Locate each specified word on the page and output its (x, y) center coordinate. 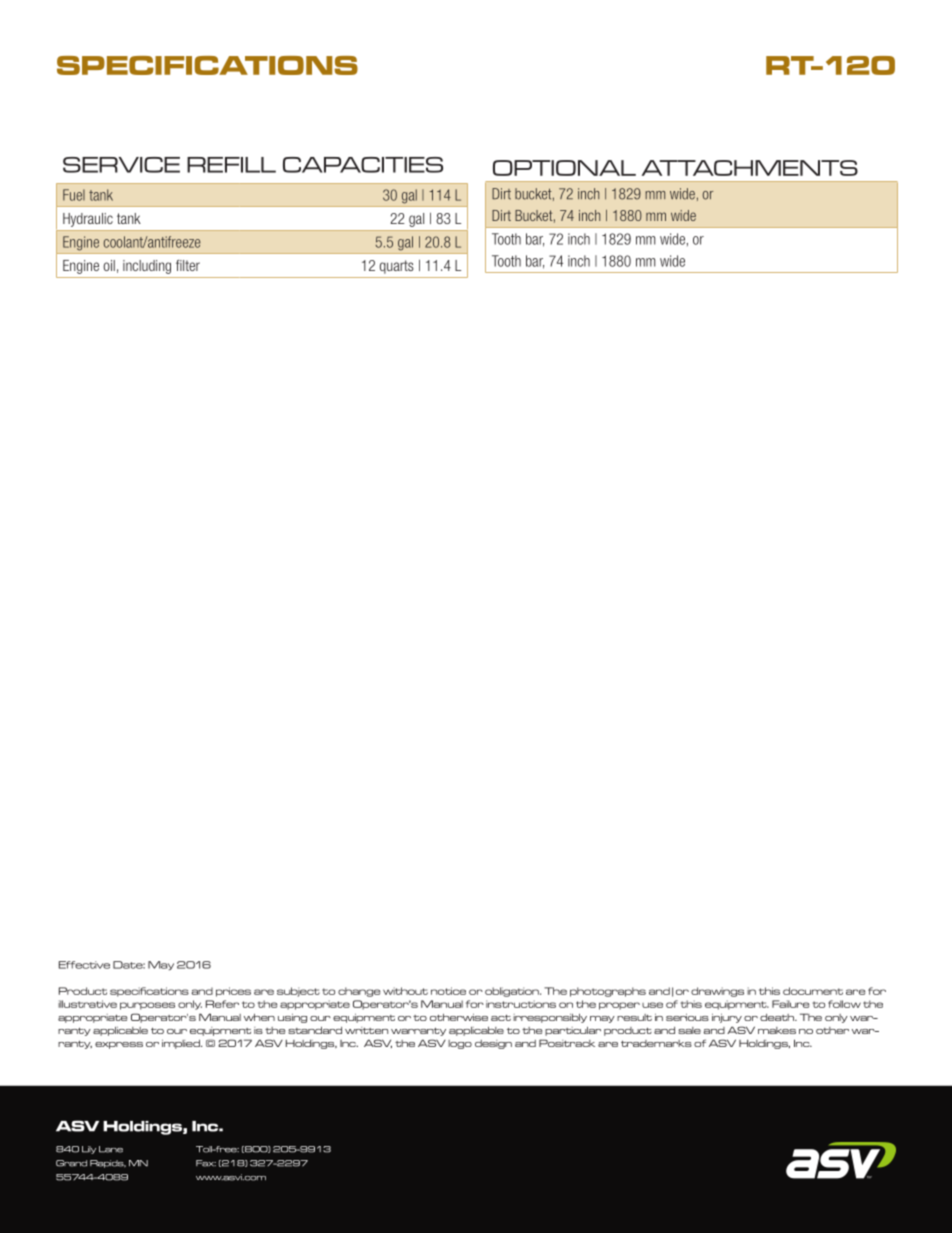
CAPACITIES (363, 165)
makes (777, 1030)
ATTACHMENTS (750, 168)
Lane (111, 1149)
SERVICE (121, 165)
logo (460, 1044)
